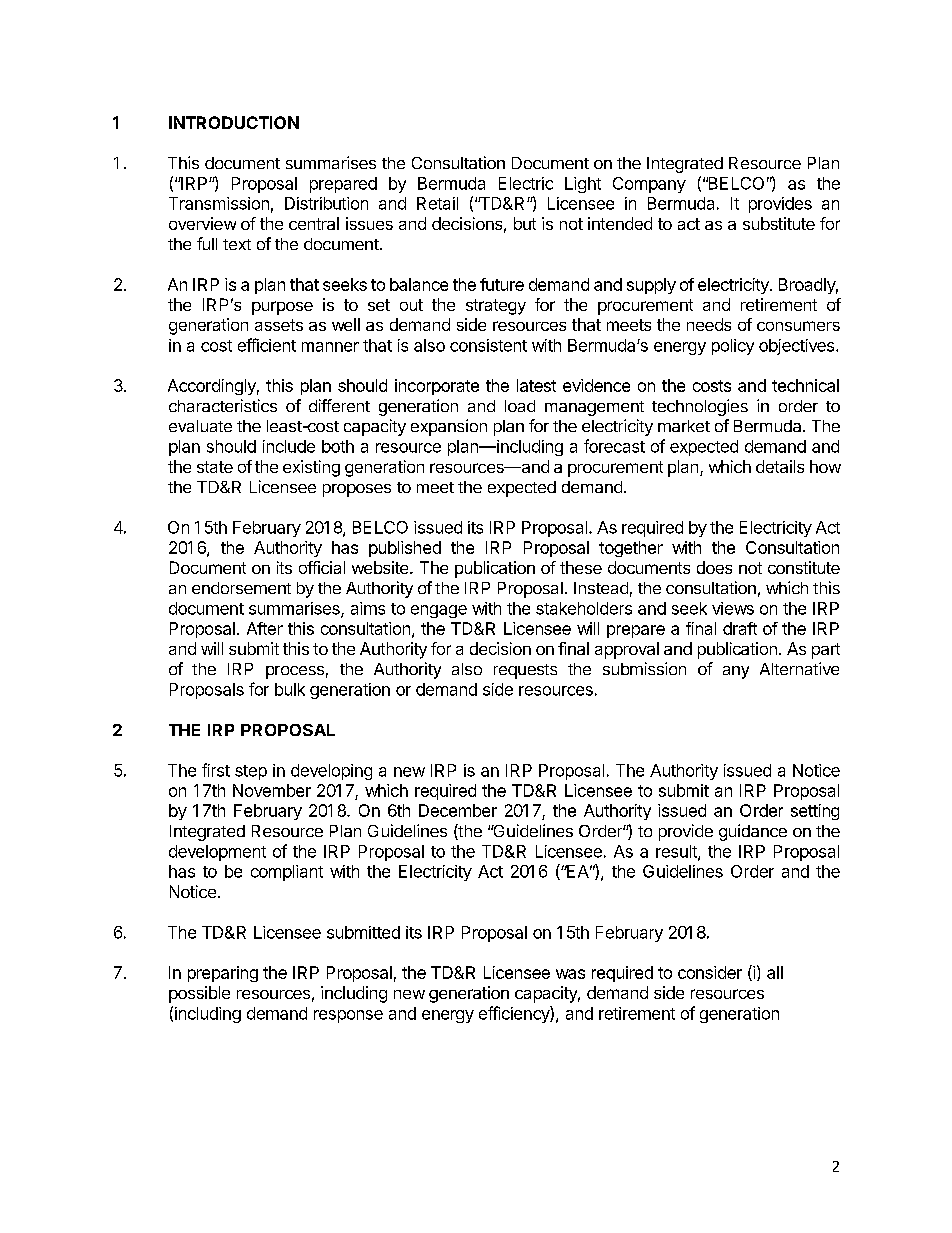  Describe the element at coordinates (223, 974) in the image. I see `preparing` at that location.
